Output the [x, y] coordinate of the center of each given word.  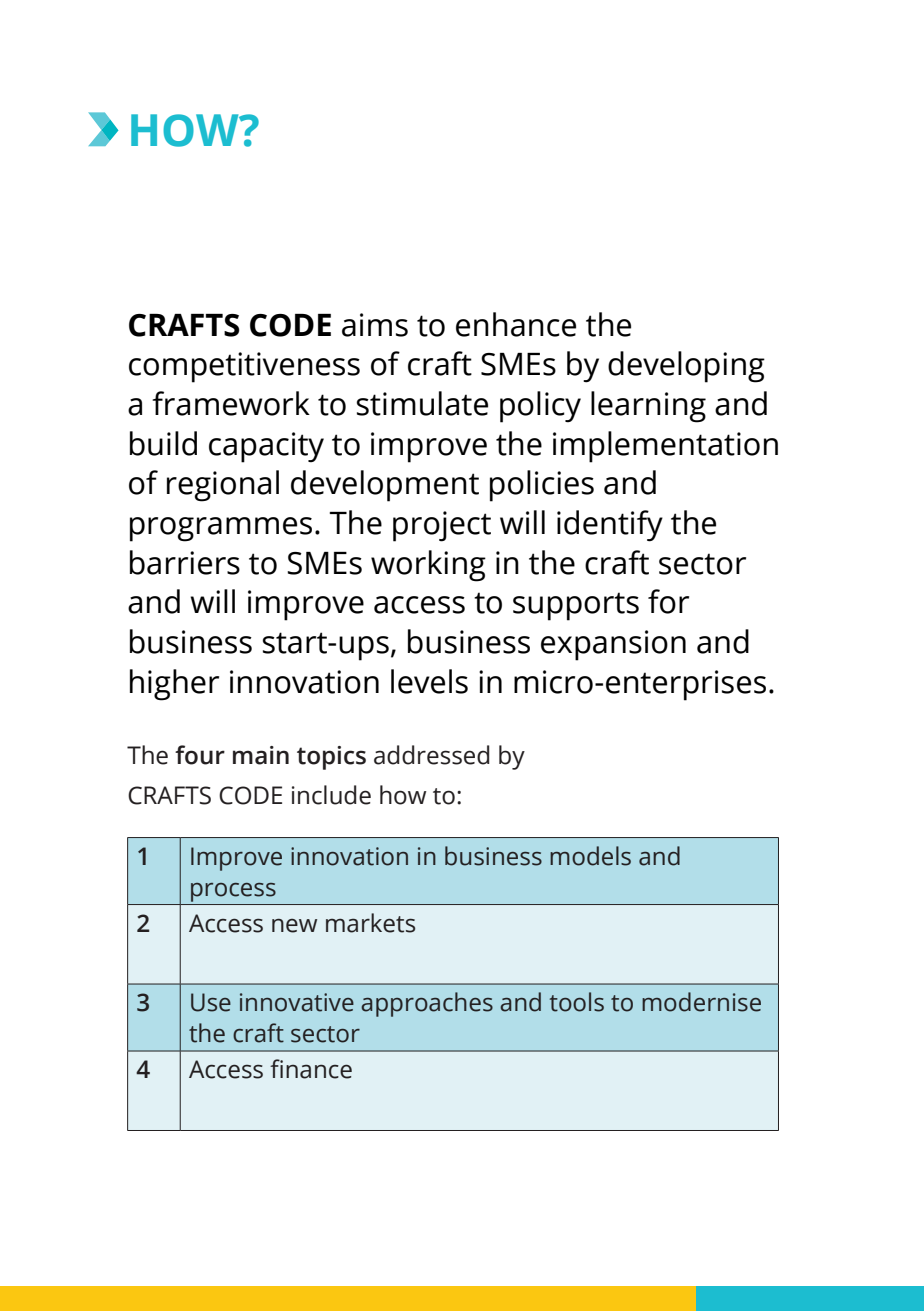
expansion [613, 645]
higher [174, 685]
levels [429, 681]
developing [686, 367]
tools [577, 1002]
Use [211, 1002]
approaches [427, 1004]
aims [375, 325]
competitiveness [244, 367]
